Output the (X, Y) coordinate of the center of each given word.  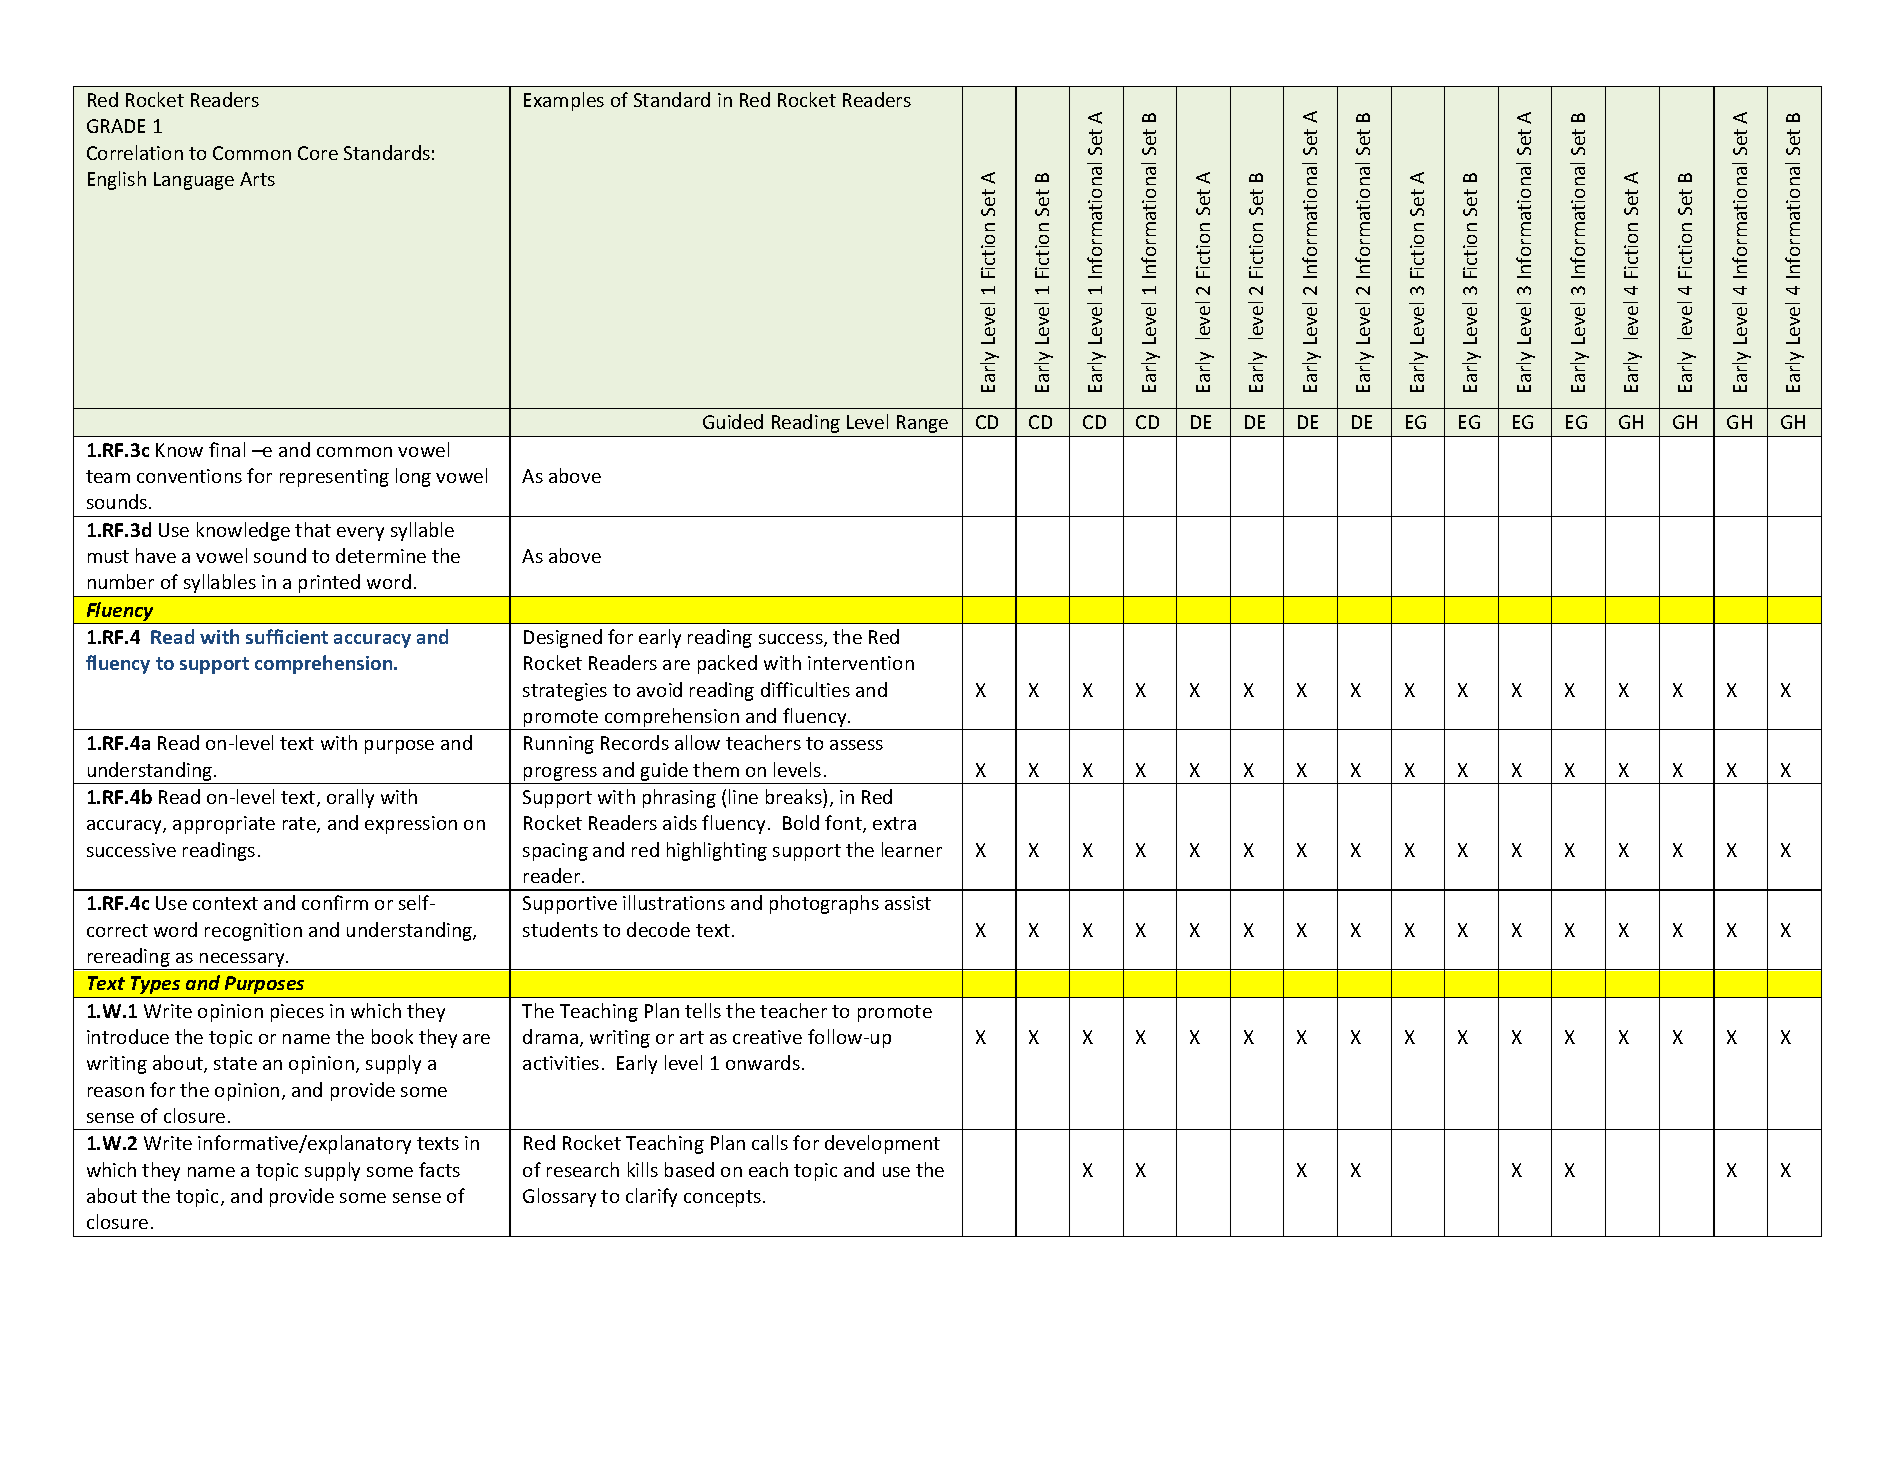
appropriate (224, 825)
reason (116, 1092)
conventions (189, 476)
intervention (861, 663)
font (844, 824)
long (413, 477)
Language (194, 181)
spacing (555, 852)
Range (922, 424)
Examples (564, 101)
